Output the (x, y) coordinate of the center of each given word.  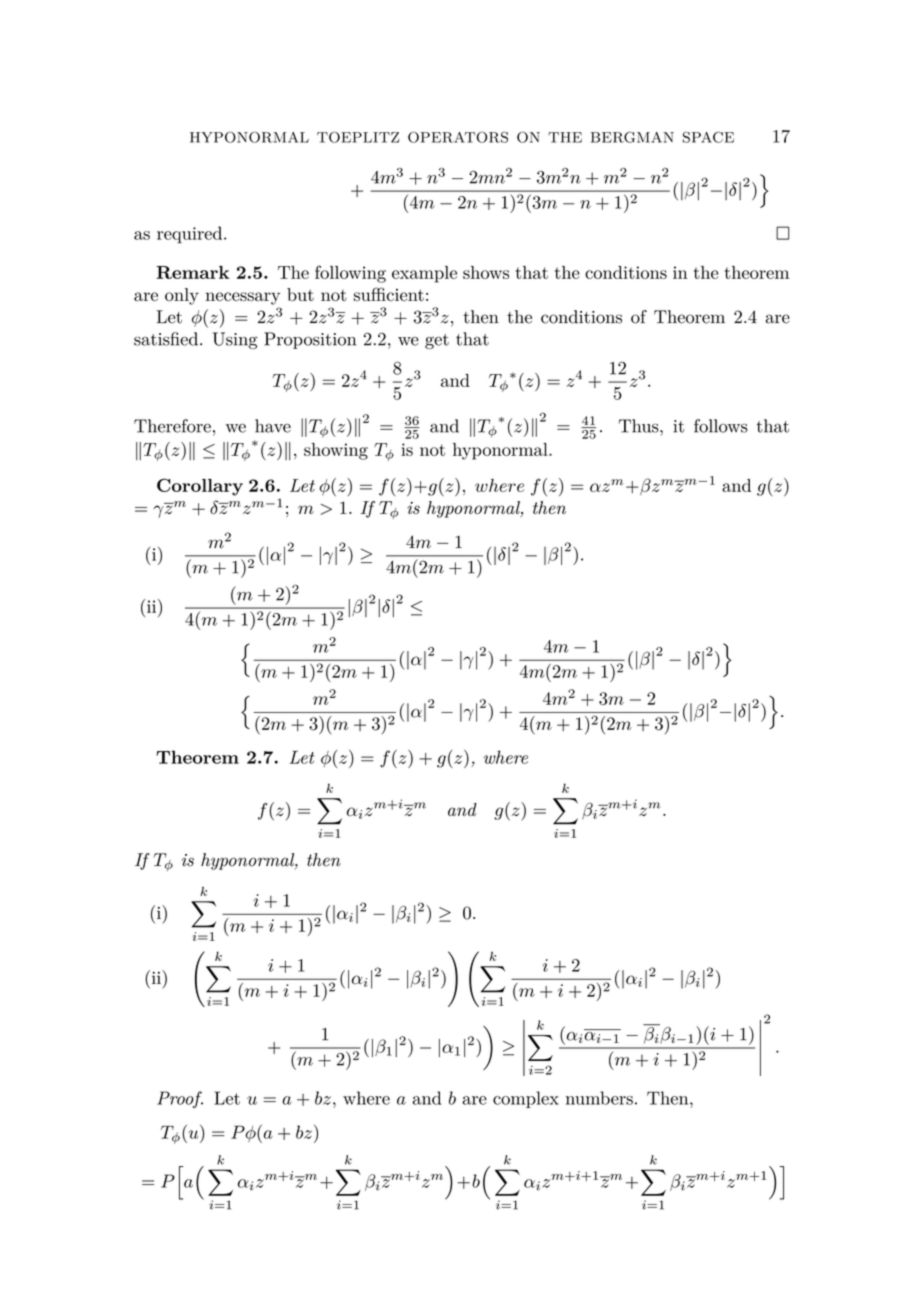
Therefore (172, 426)
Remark (192, 272)
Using (235, 340)
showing (336, 451)
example (424, 274)
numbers (599, 1098)
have (273, 426)
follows (721, 426)
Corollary (200, 487)
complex (526, 1099)
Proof (180, 1100)
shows (486, 272)
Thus (640, 426)
